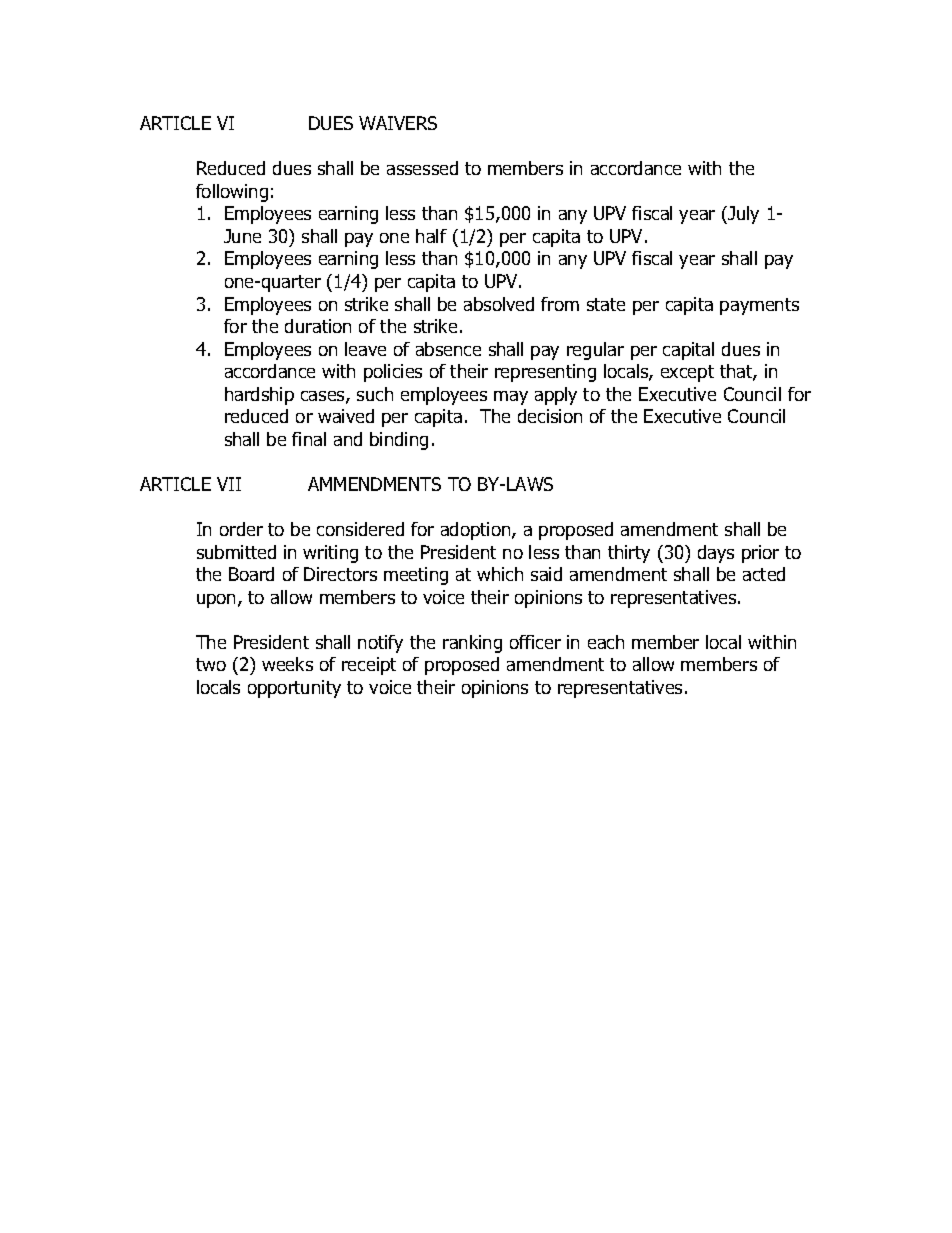 The image size is (952, 1233). I want to click on assessed, so click(422, 168).
